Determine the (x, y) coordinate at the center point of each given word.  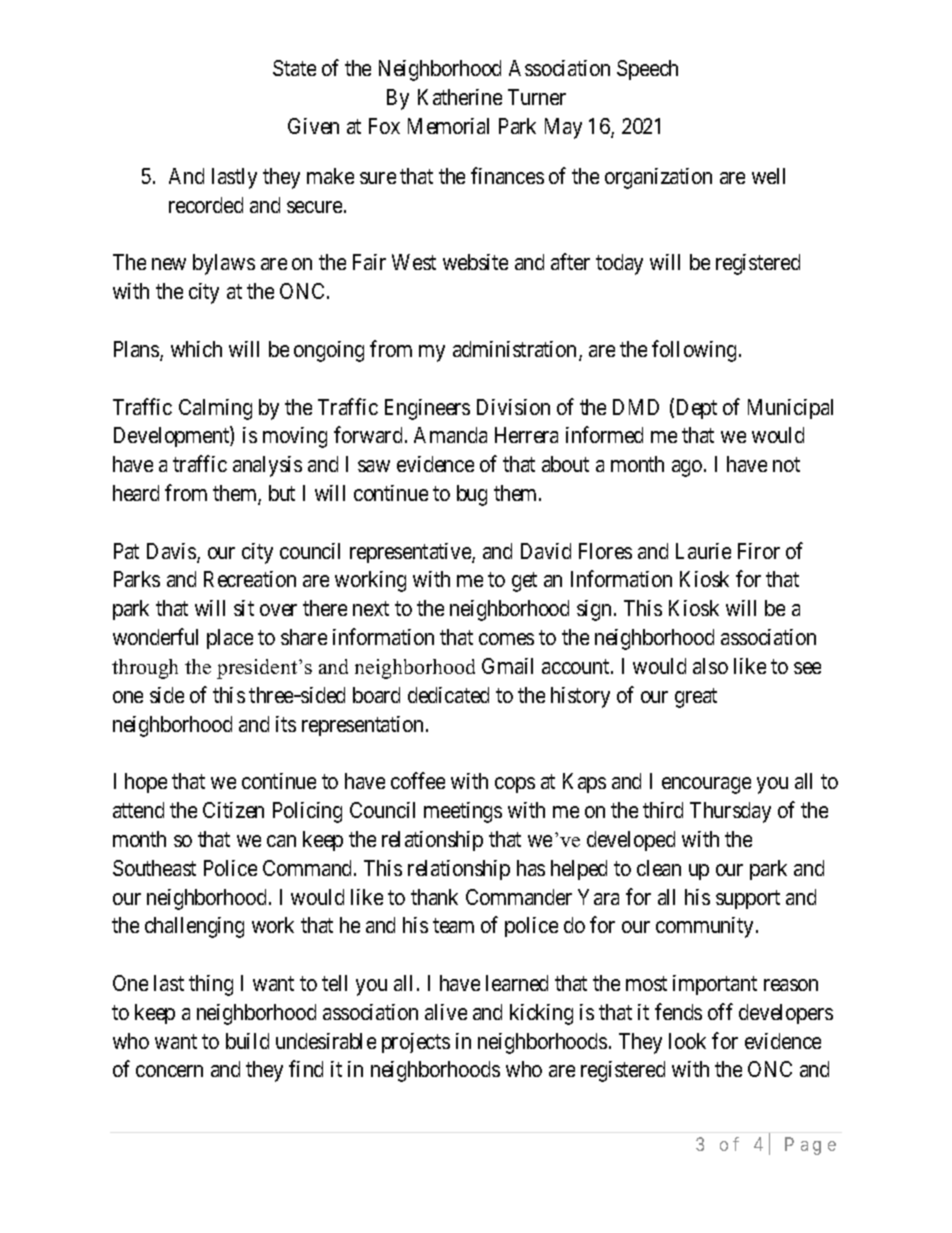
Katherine (460, 97)
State (294, 68)
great (696, 698)
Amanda (450, 435)
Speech (647, 70)
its (286, 724)
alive (446, 1012)
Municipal (790, 409)
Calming (215, 409)
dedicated (448, 695)
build (247, 1041)
